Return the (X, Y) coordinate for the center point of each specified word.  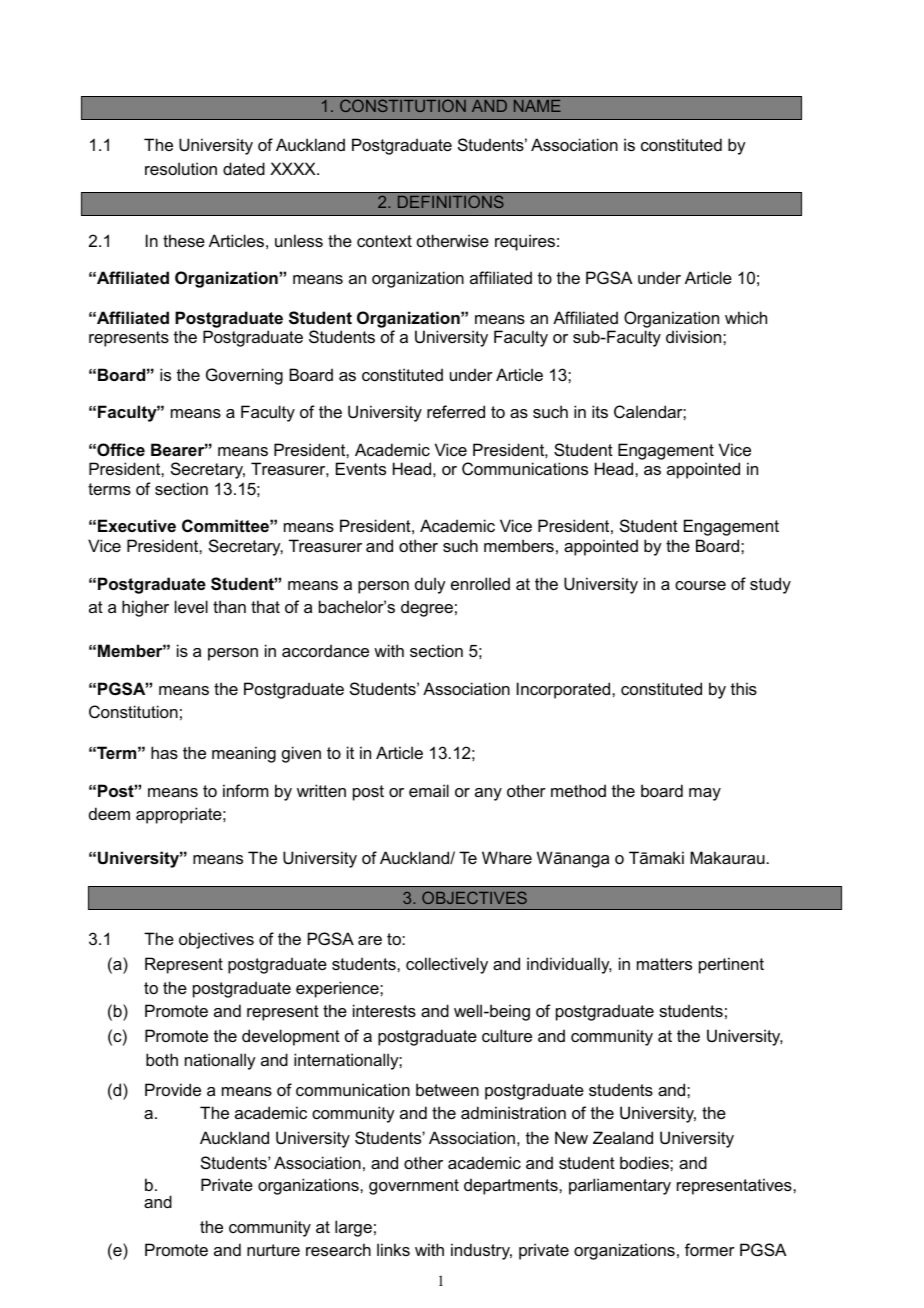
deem (109, 813)
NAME (537, 106)
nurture (273, 1250)
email (429, 790)
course (700, 585)
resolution (181, 168)
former (710, 1249)
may (705, 794)
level (191, 606)
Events (361, 468)
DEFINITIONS (451, 201)
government (414, 1187)
